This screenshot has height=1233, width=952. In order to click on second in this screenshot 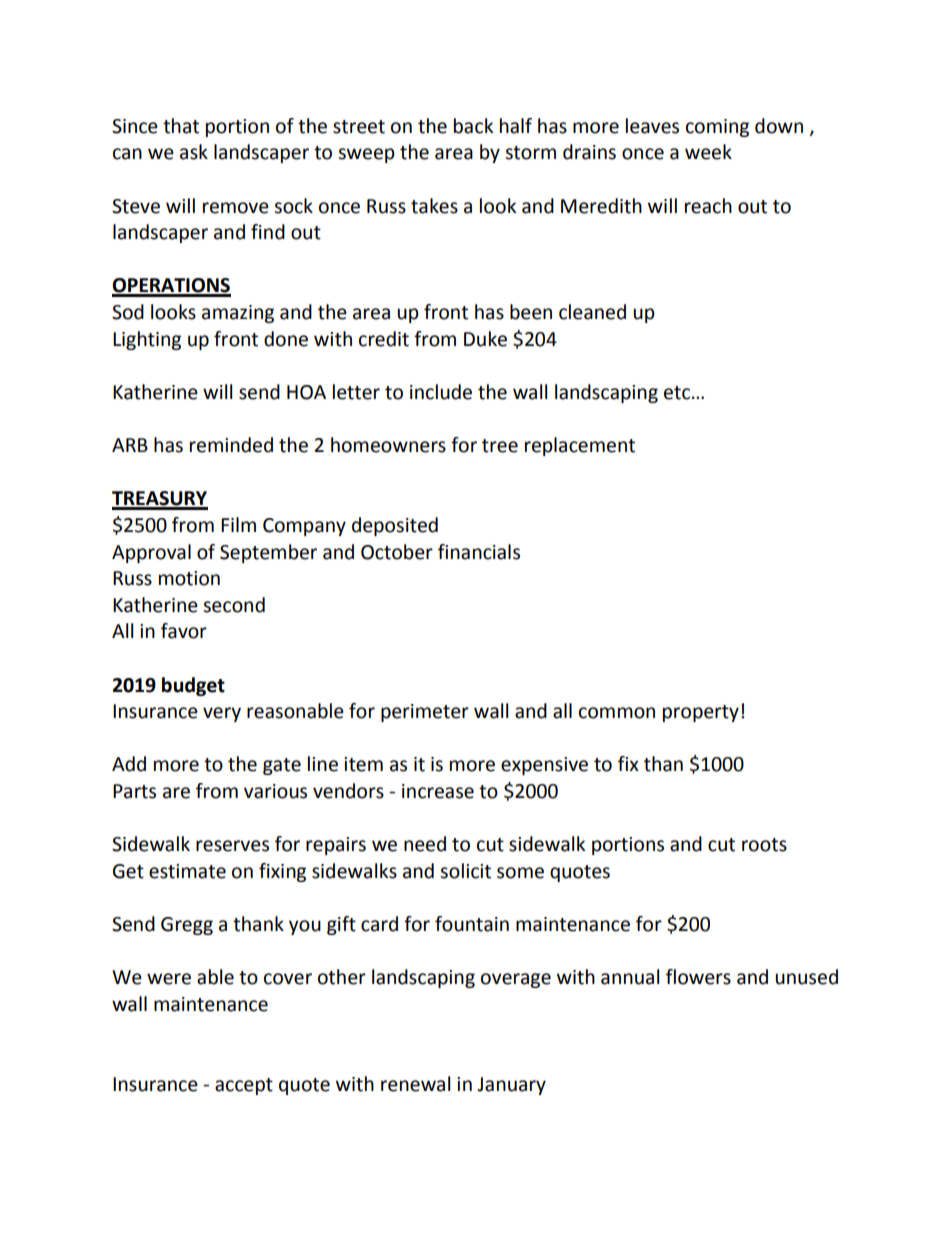, I will do `click(234, 605)`.
